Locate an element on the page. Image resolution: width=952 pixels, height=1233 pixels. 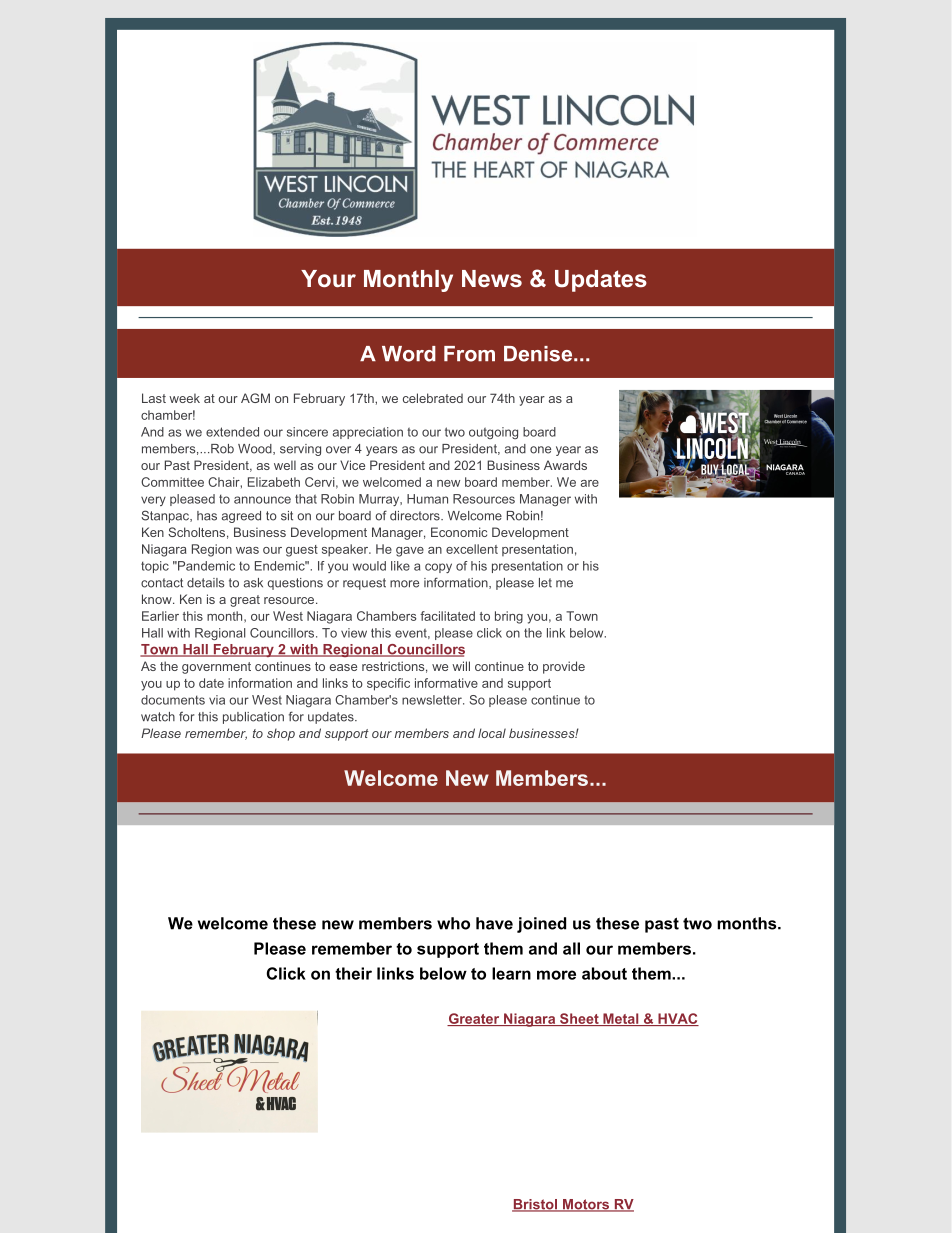
publication is located at coordinates (253, 718).
